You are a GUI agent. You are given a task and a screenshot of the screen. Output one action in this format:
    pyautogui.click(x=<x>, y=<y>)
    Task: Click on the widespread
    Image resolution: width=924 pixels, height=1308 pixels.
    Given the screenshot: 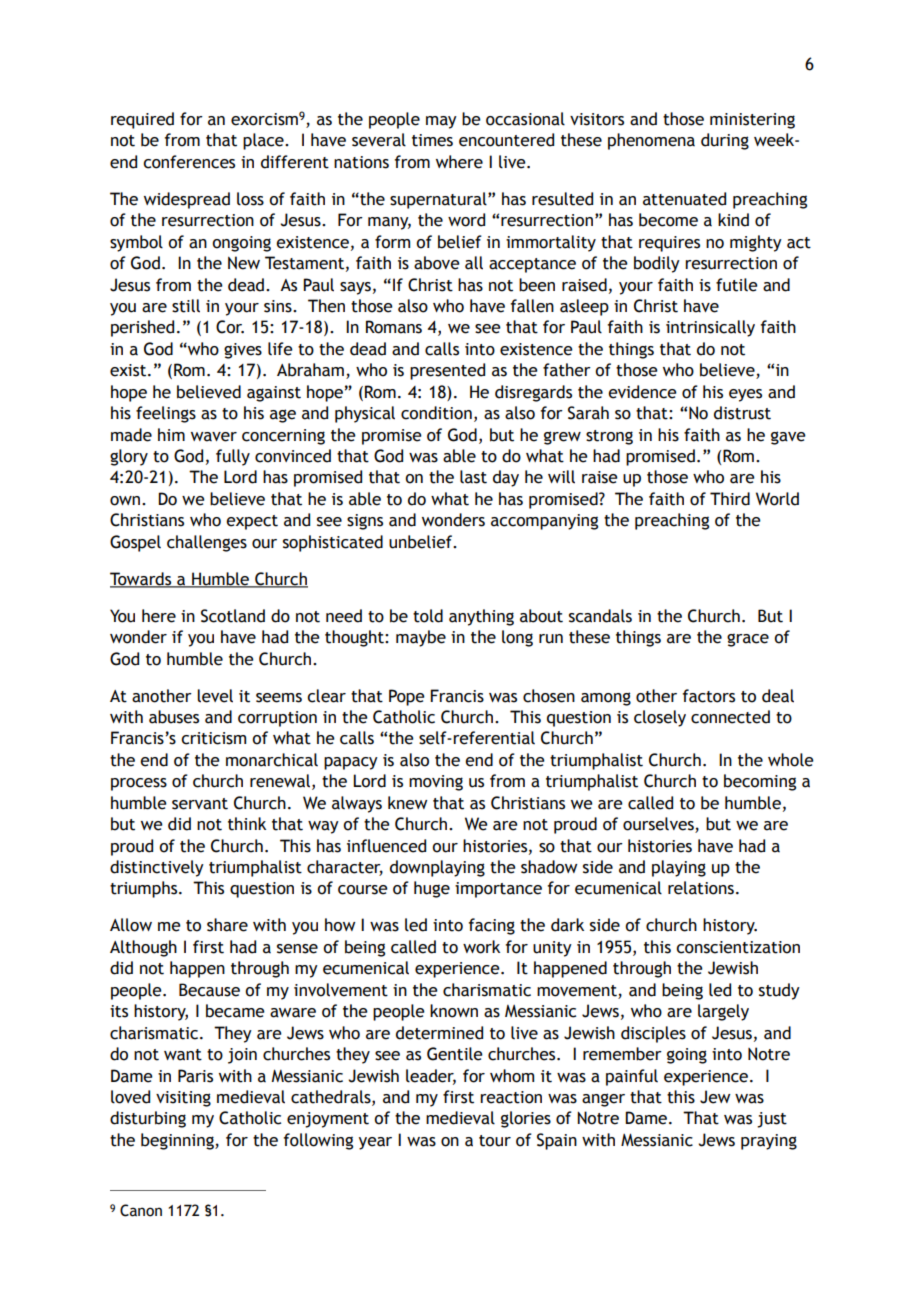 What is the action you would take?
    pyautogui.click(x=187, y=200)
